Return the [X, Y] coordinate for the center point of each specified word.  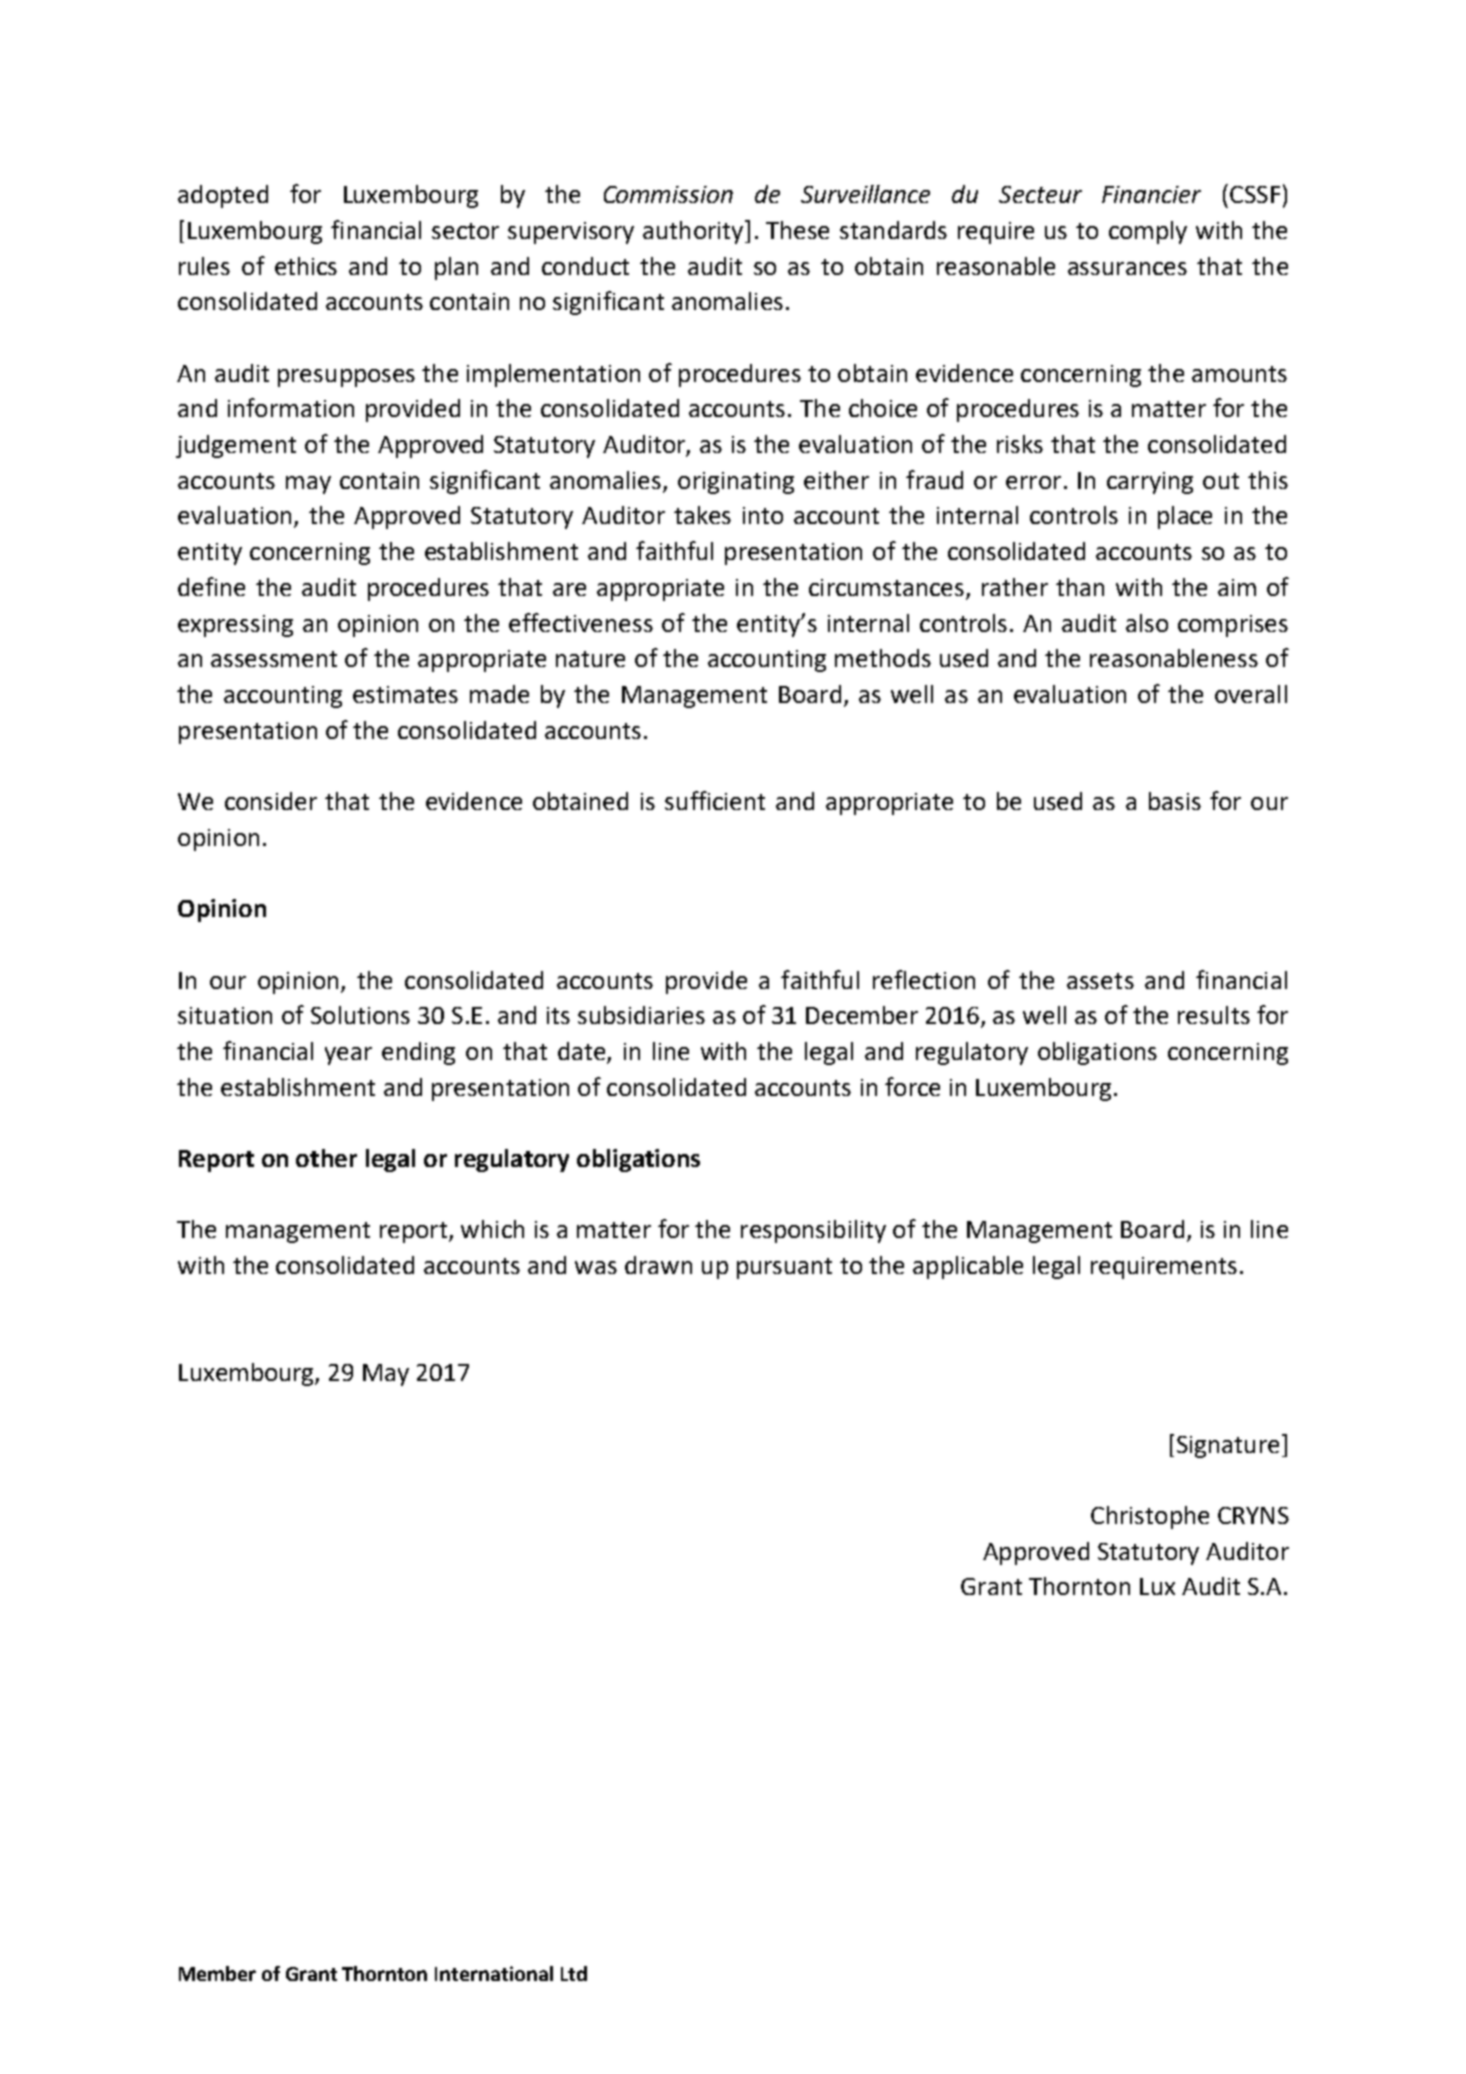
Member [217, 1973]
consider [271, 801]
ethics [306, 266]
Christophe [1150, 1517]
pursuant [784, 1268]
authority [694, 232]
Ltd [574, 1973]
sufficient [715, 800]
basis [1175, 801]
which [492, 1229]
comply [1148, 232]
